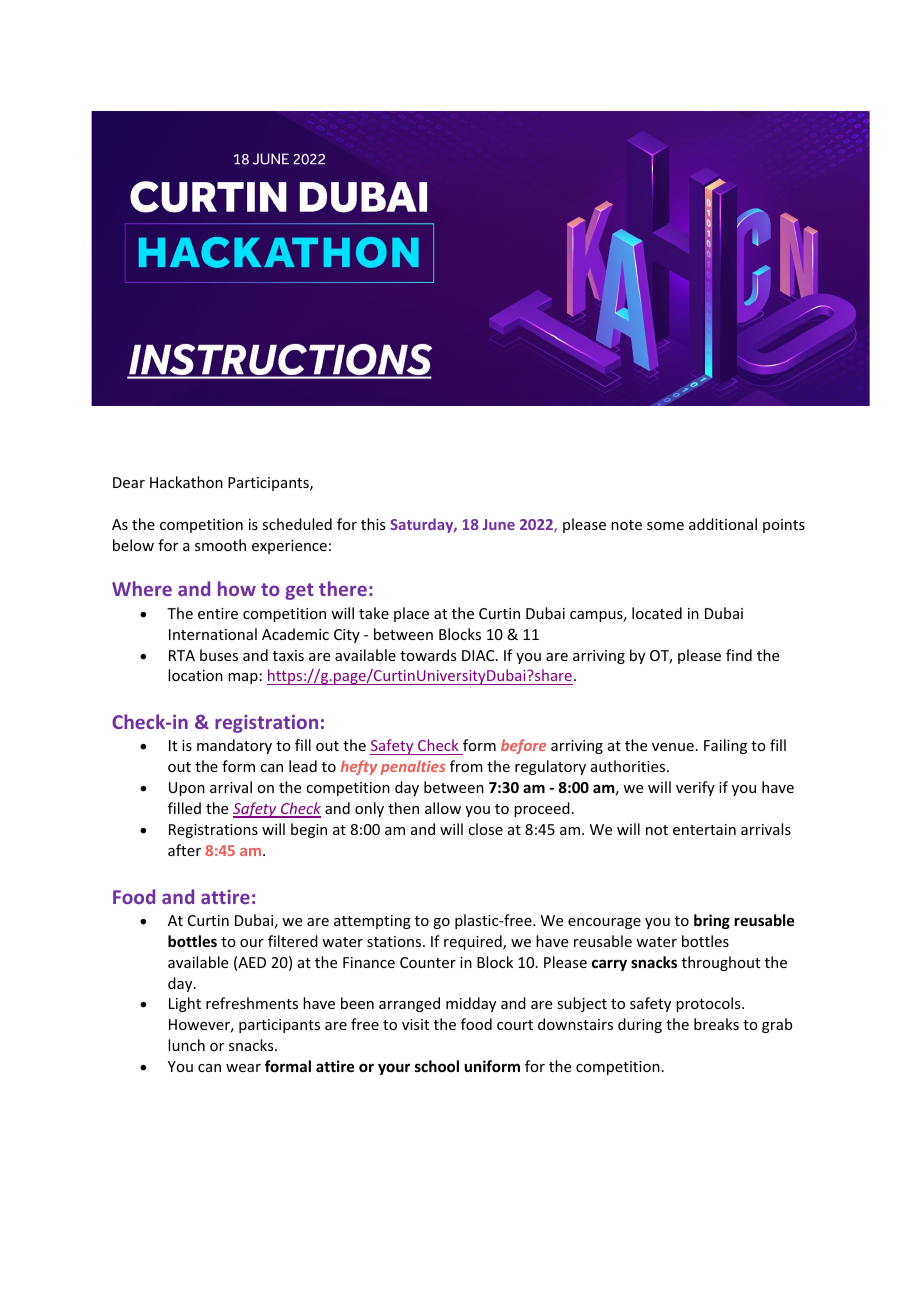 This screenshot has width=924, height=1308. Describe the element at coordinates (184, 850) in the screenshot. I see `after` at that location.
